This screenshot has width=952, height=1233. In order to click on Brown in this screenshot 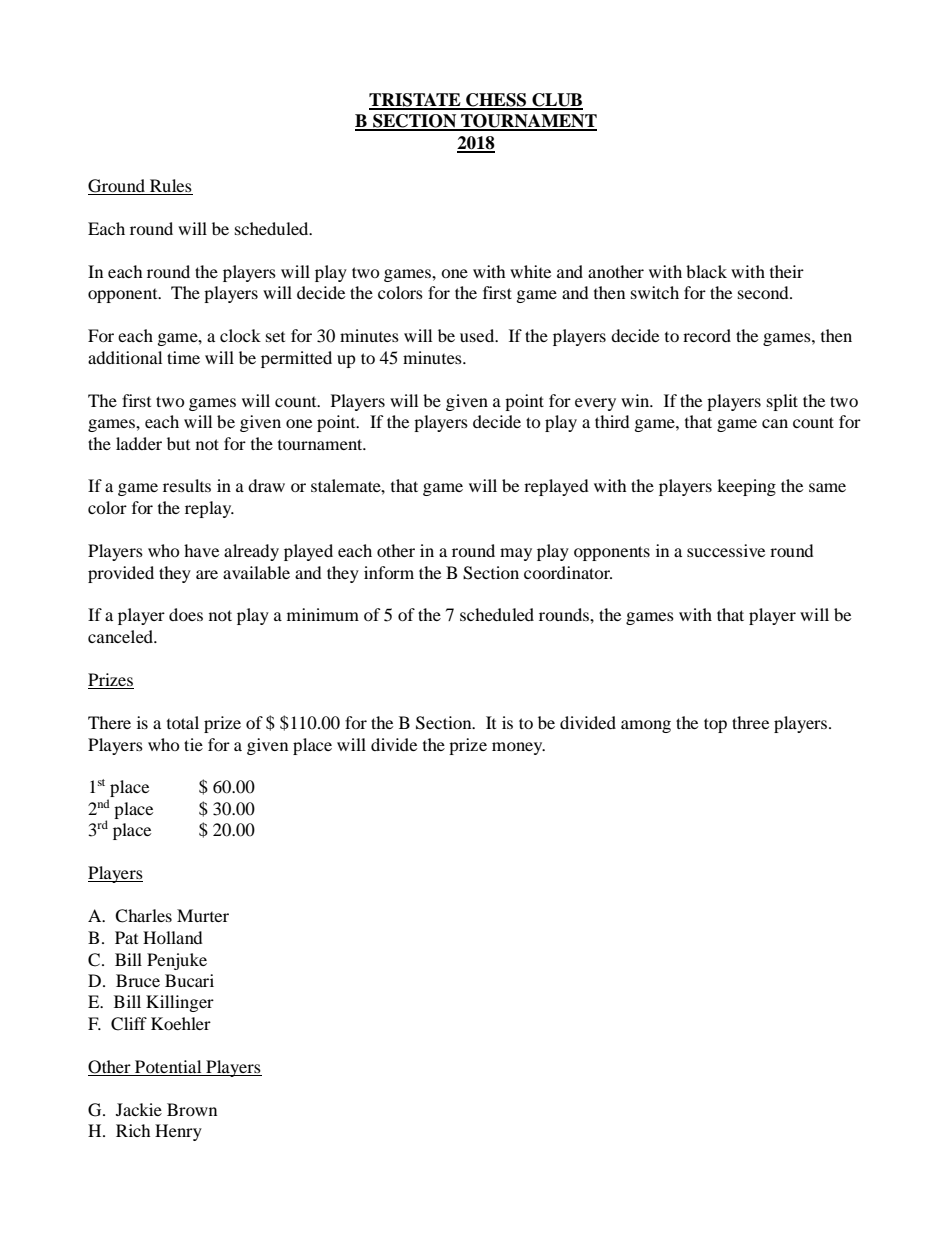, I will do `click(192, 1109)`.
